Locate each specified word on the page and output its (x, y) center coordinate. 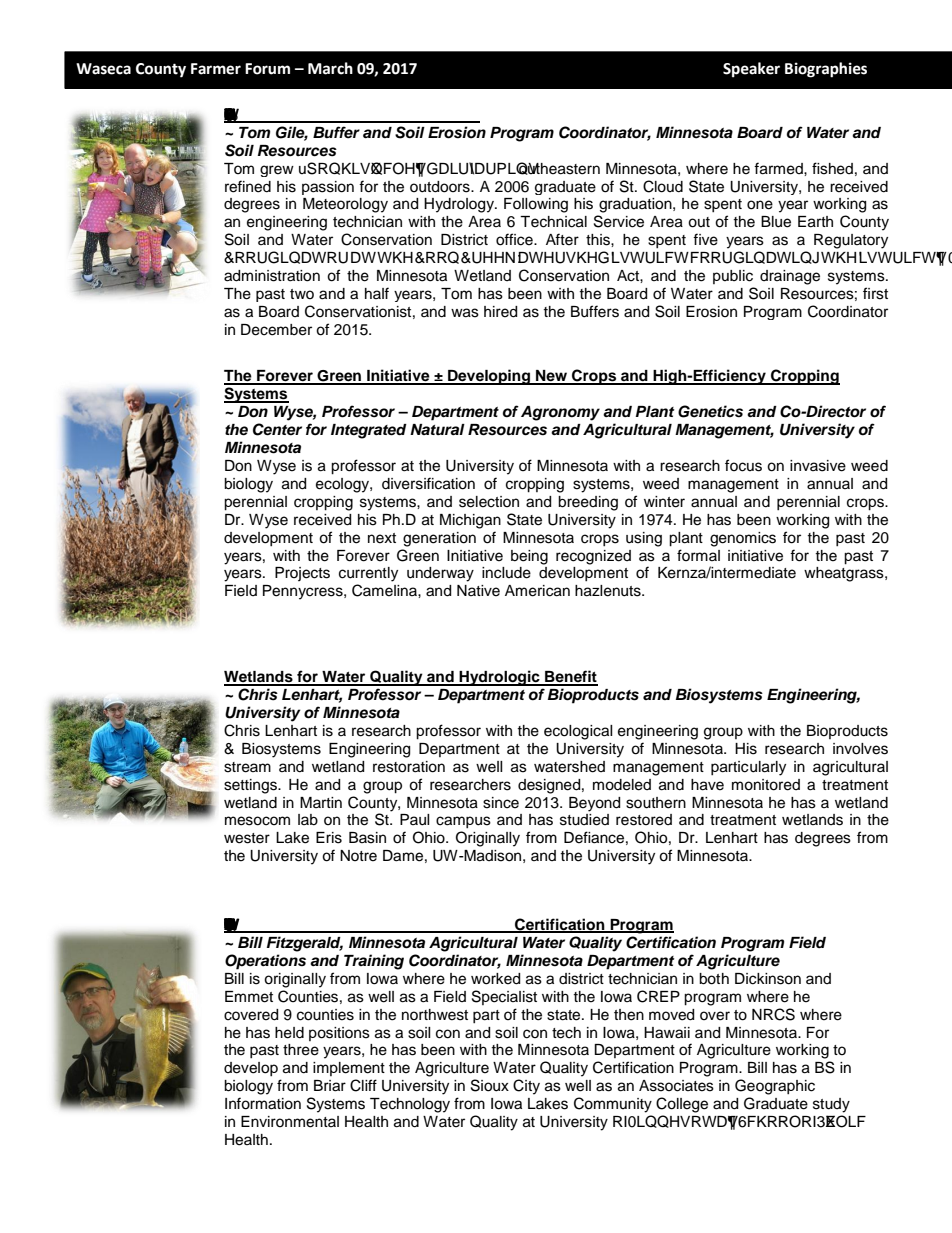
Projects (302, 574)
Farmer (216, 69)
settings (251, 786)
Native (478, 591)
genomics (743, 539)
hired (500, 312)
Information (263, 1103)
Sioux (490, 1085)
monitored (766, 785)
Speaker (751, 70)
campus (463, 822)
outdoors (441, 187)
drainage (790, 277)
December (276, 330)
